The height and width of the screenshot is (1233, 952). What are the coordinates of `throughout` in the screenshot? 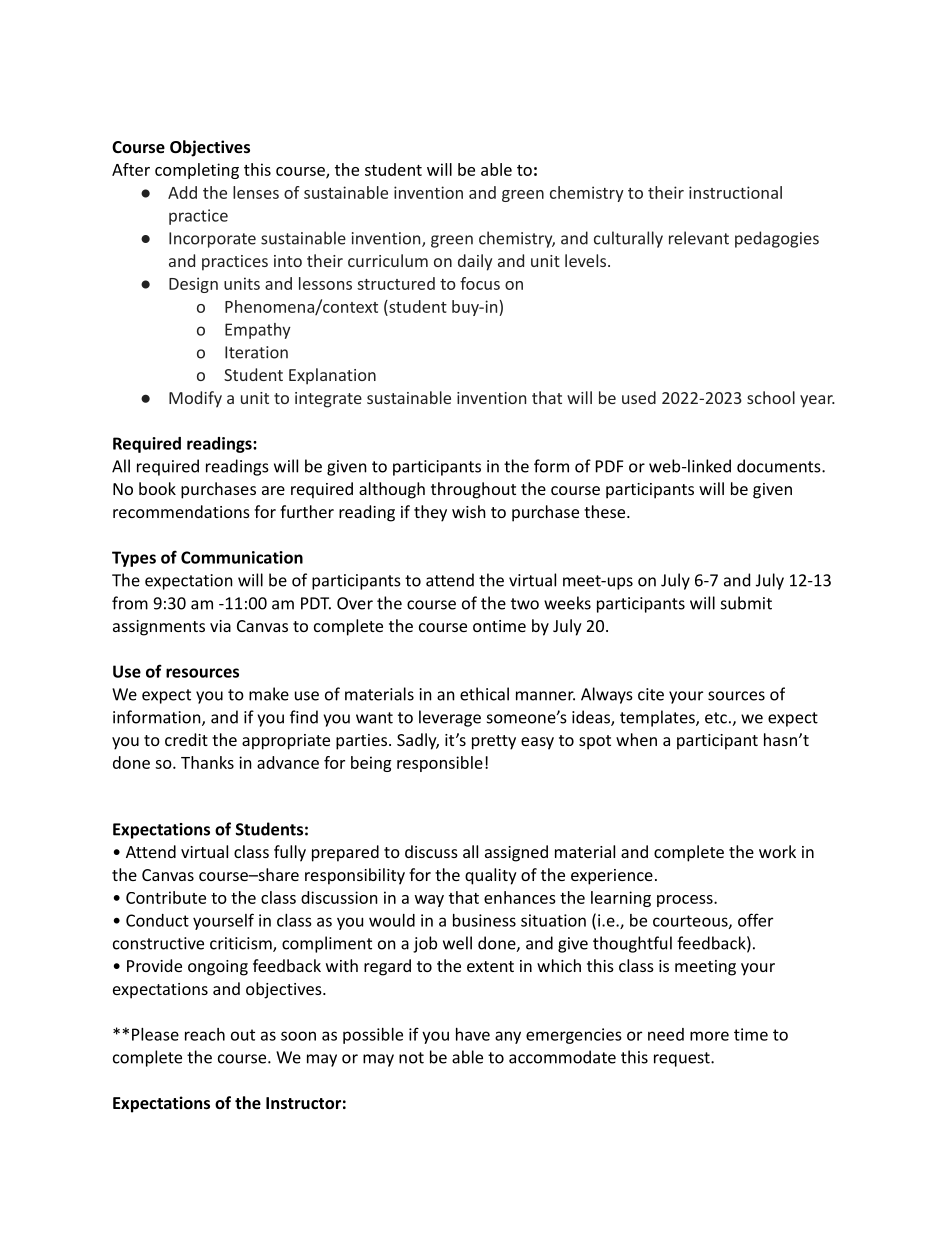 It's located at (473, 490).
